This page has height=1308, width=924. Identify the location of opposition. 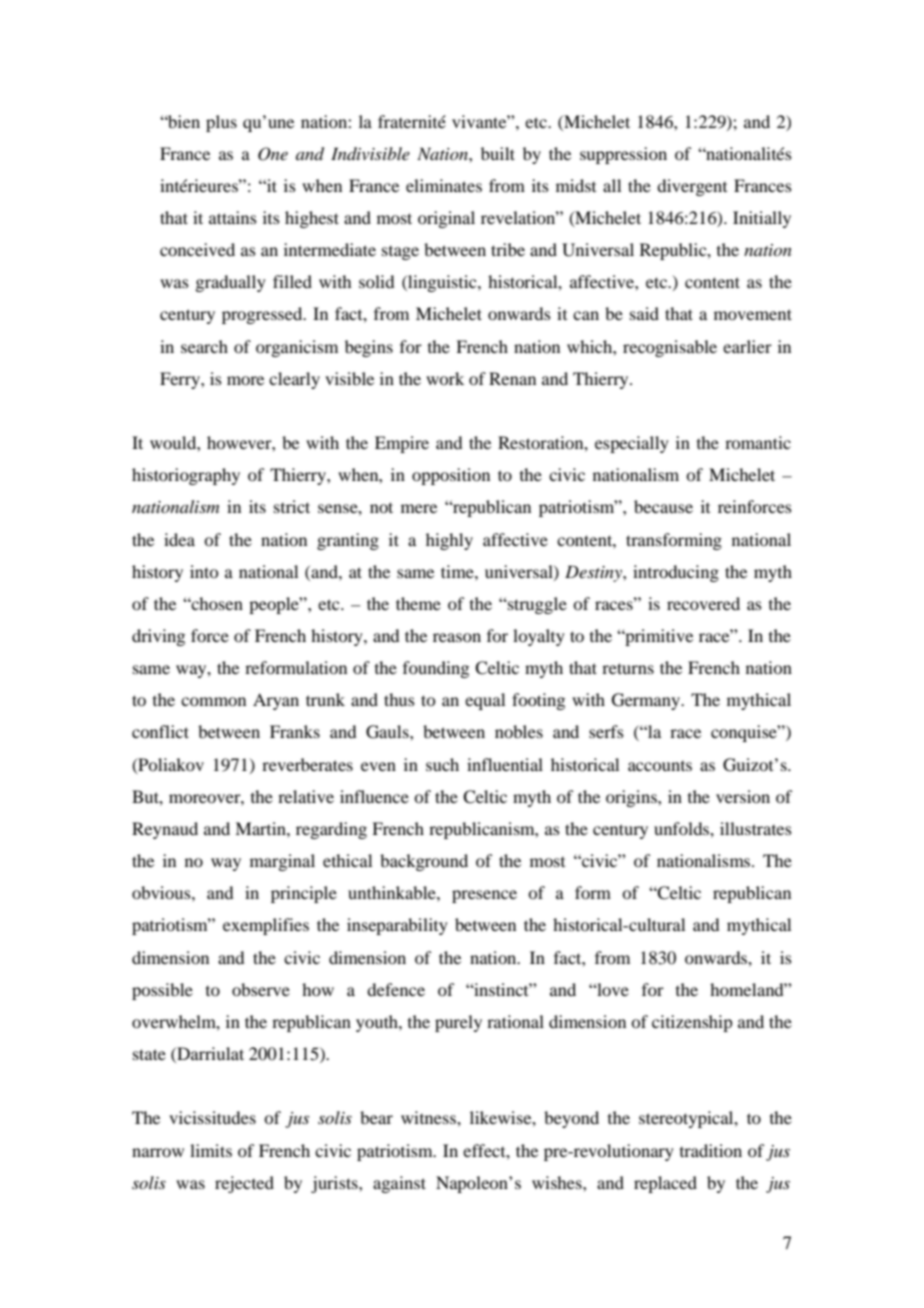
(451, 476).
